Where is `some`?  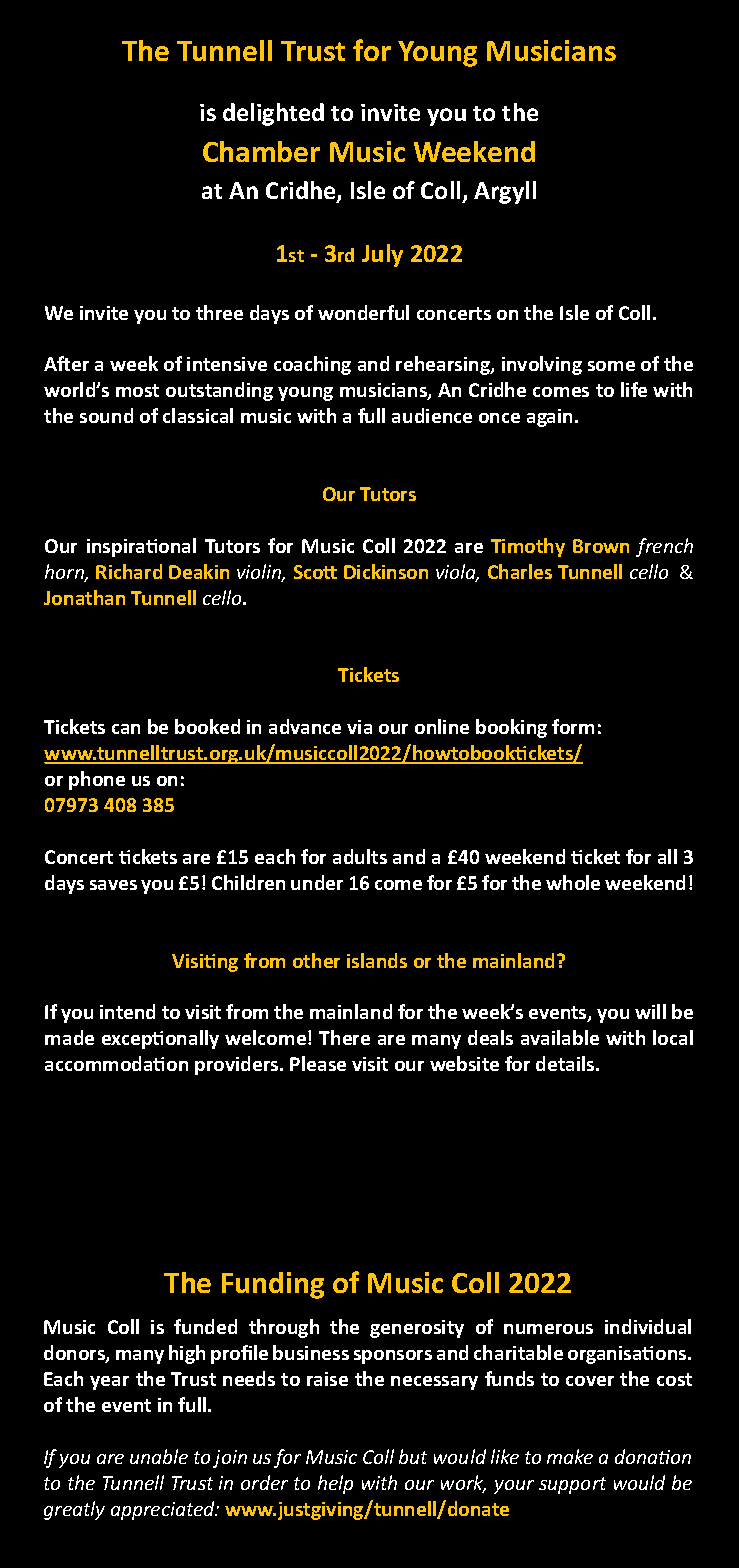 some is located at coordinates (611, 366).
